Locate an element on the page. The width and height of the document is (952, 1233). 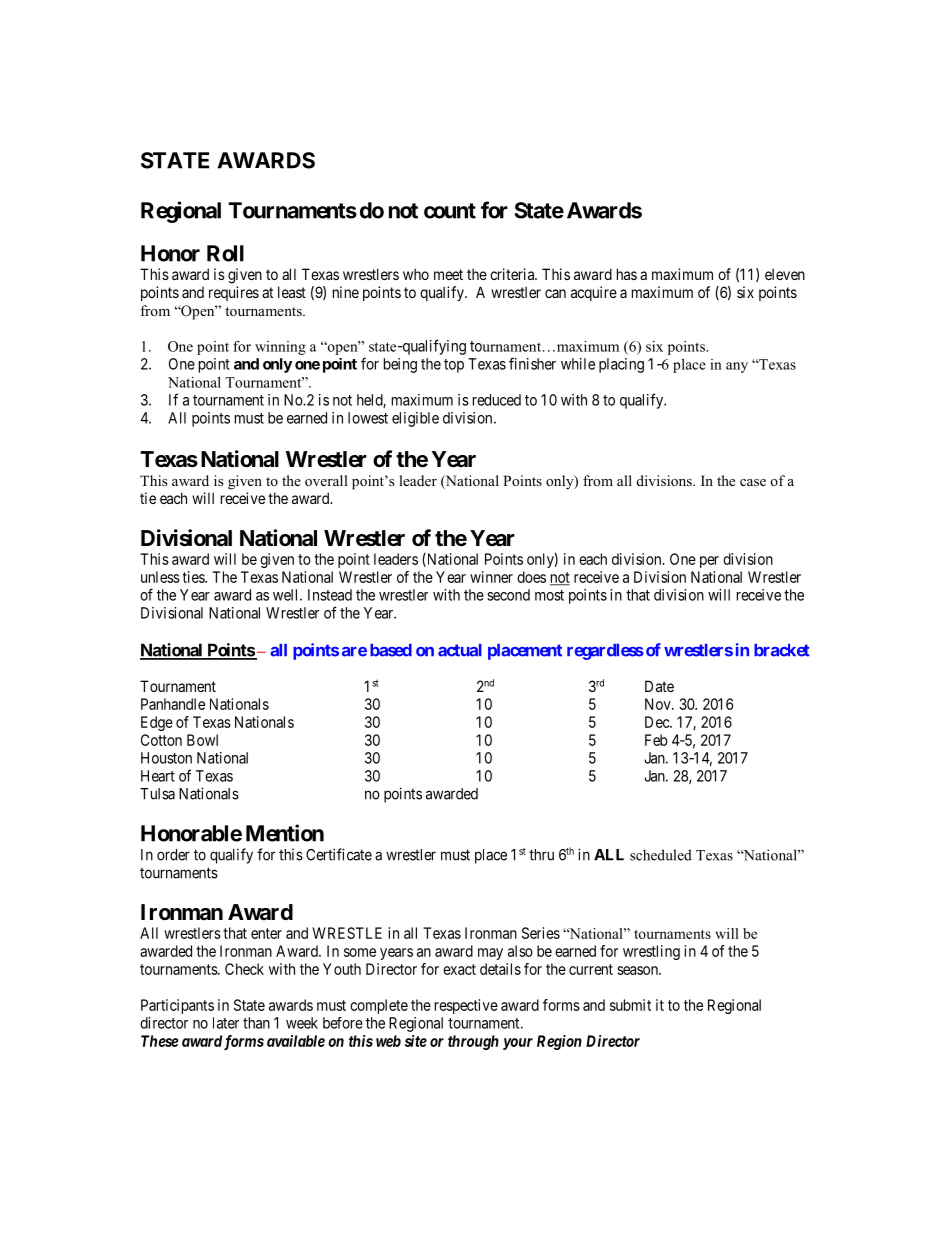
scheduled is located at coordinates (661, 855).
